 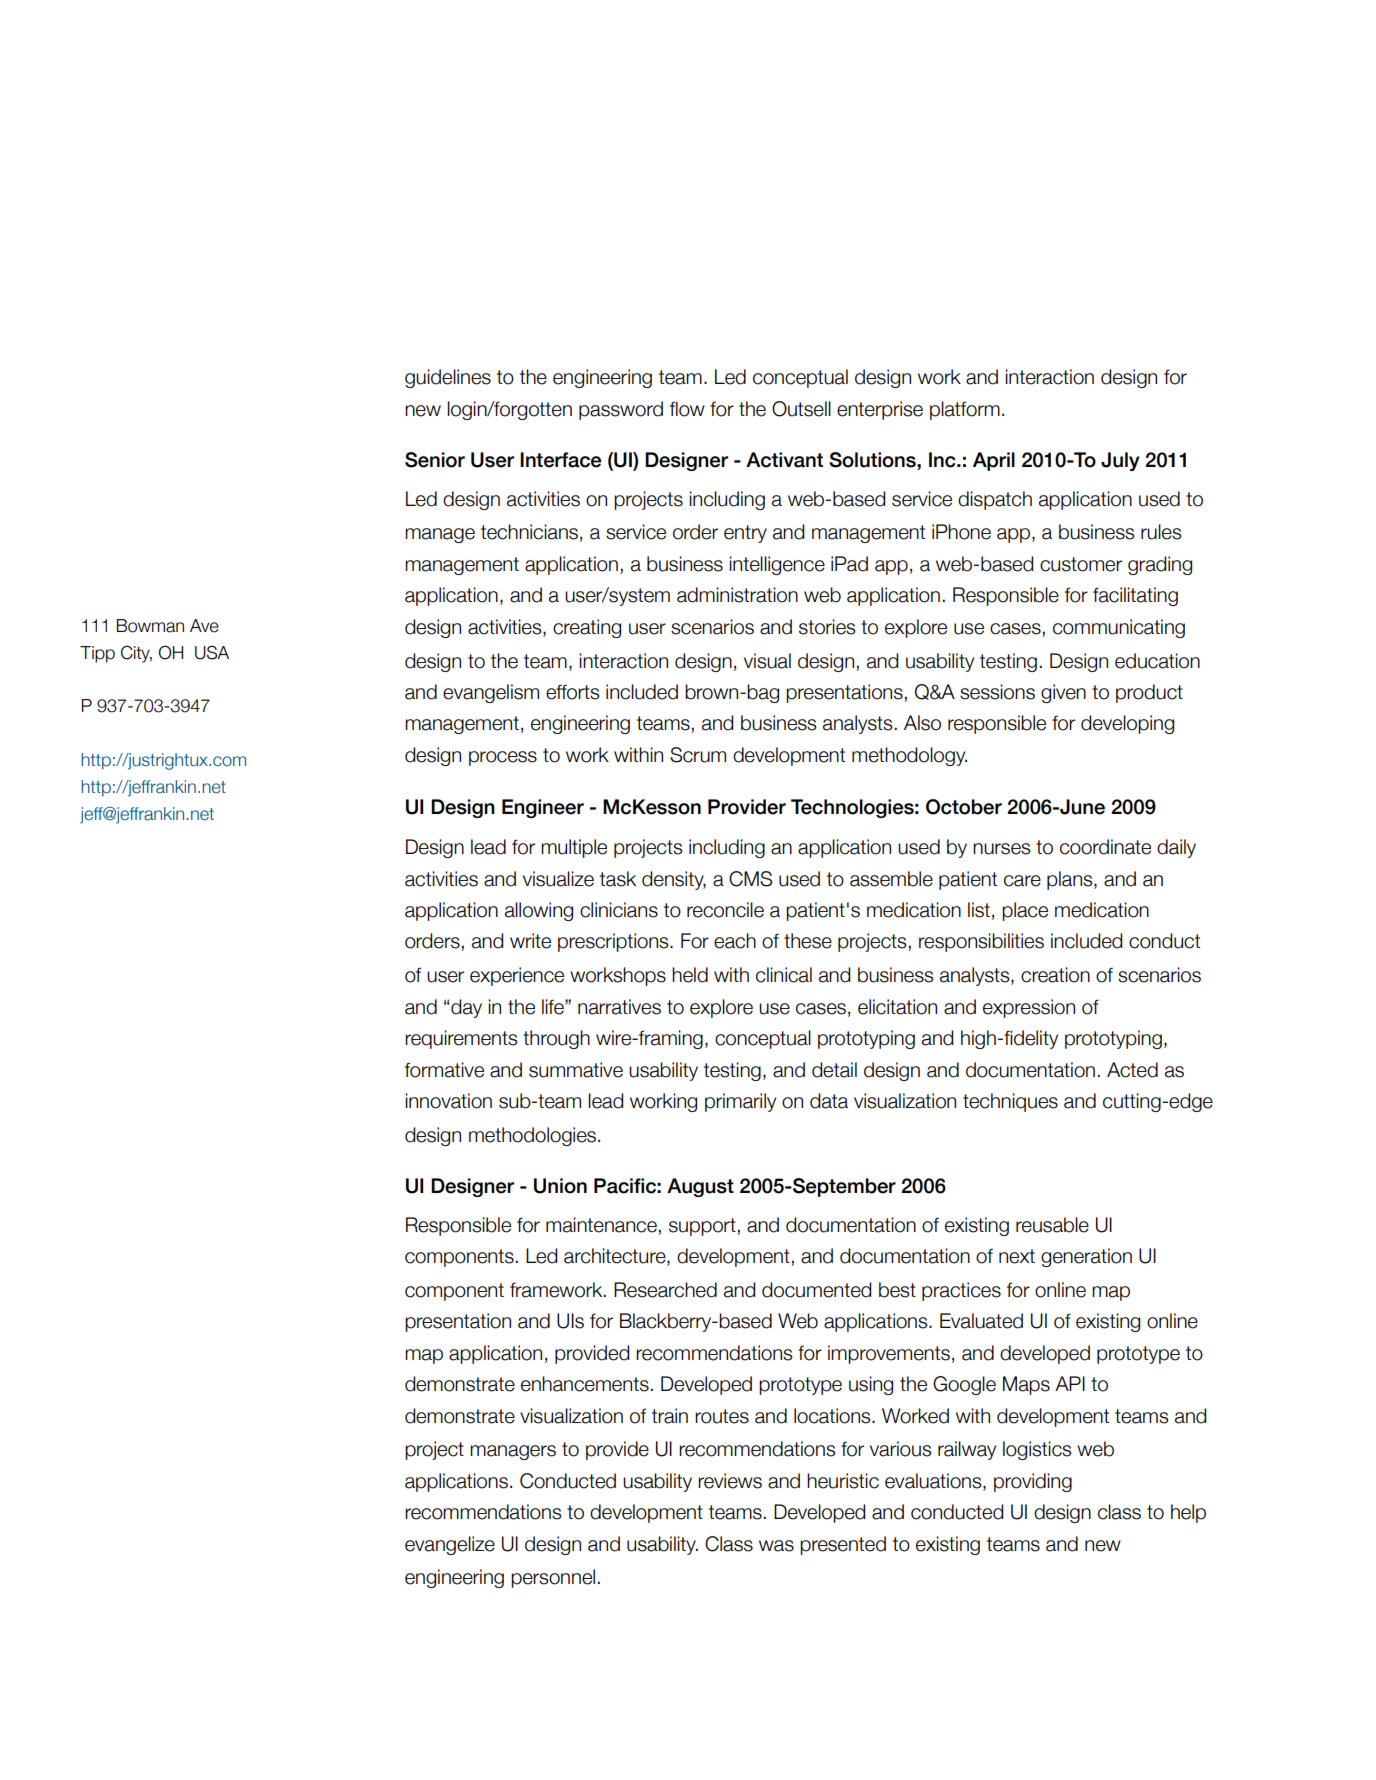 What do you see at coordinates (204, 626) in the image?
I see `Ave` at bounding box center [204, 626].
